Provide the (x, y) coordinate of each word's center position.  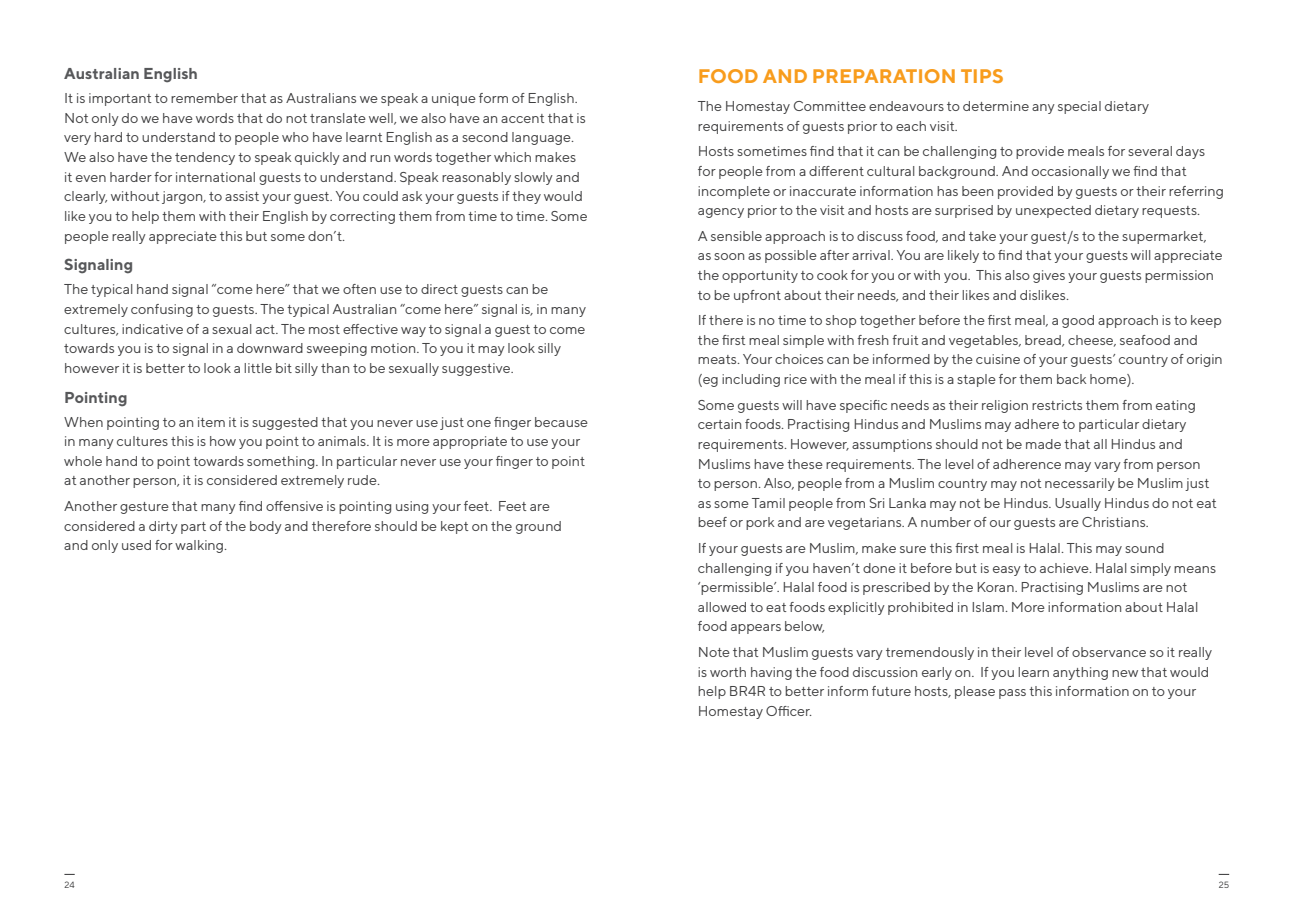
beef (712, 522)
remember (204, 98)
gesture (144, 508)
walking (200, 546)
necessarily (1080, 484)
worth (728, 672)
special (1079, 107)
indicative (152, 329)
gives (1049, 276)
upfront (757, 296)
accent (522, 118)
